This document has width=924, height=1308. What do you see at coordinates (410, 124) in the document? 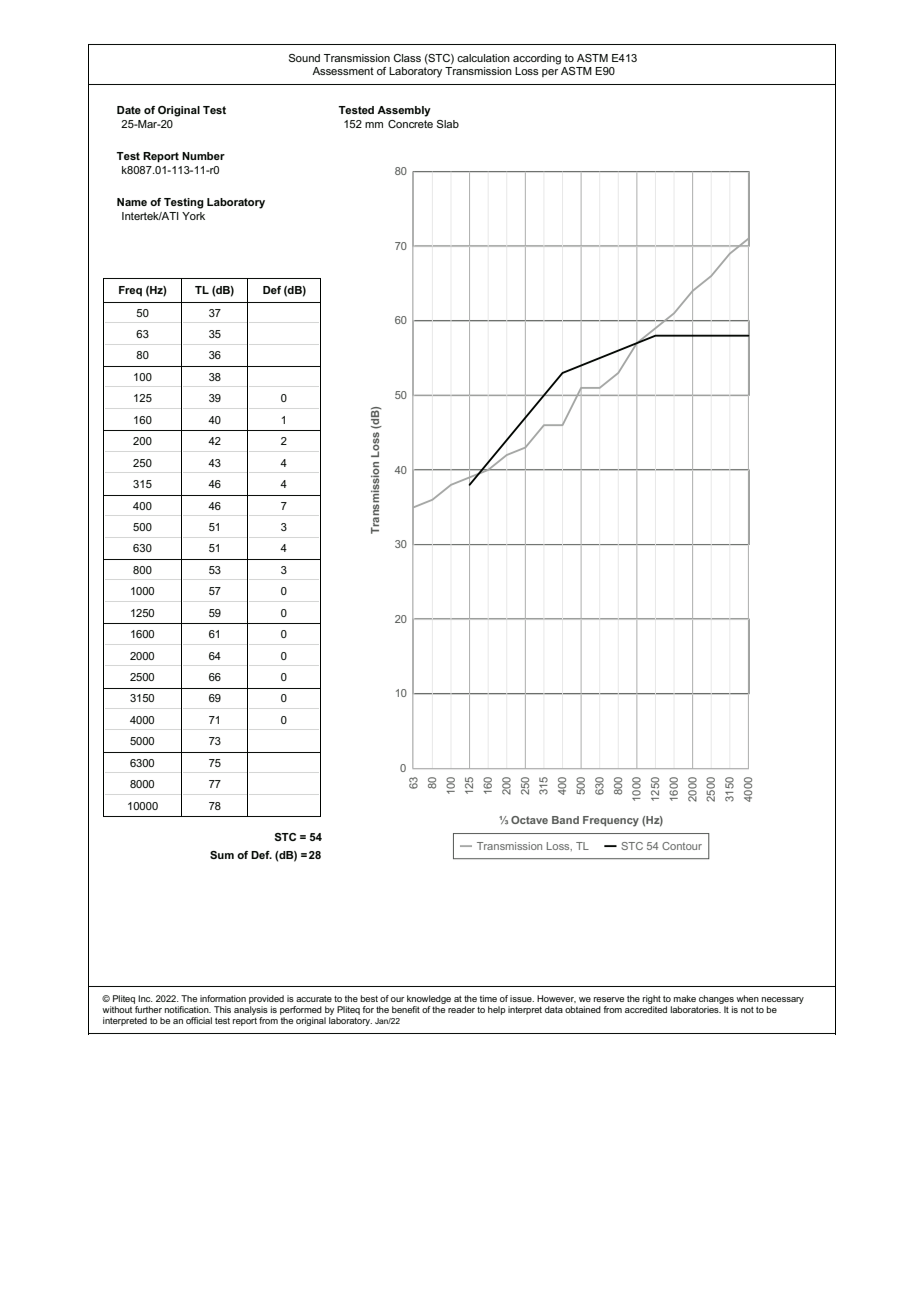
I see `Concrete` at bounding box center [410, 124].
